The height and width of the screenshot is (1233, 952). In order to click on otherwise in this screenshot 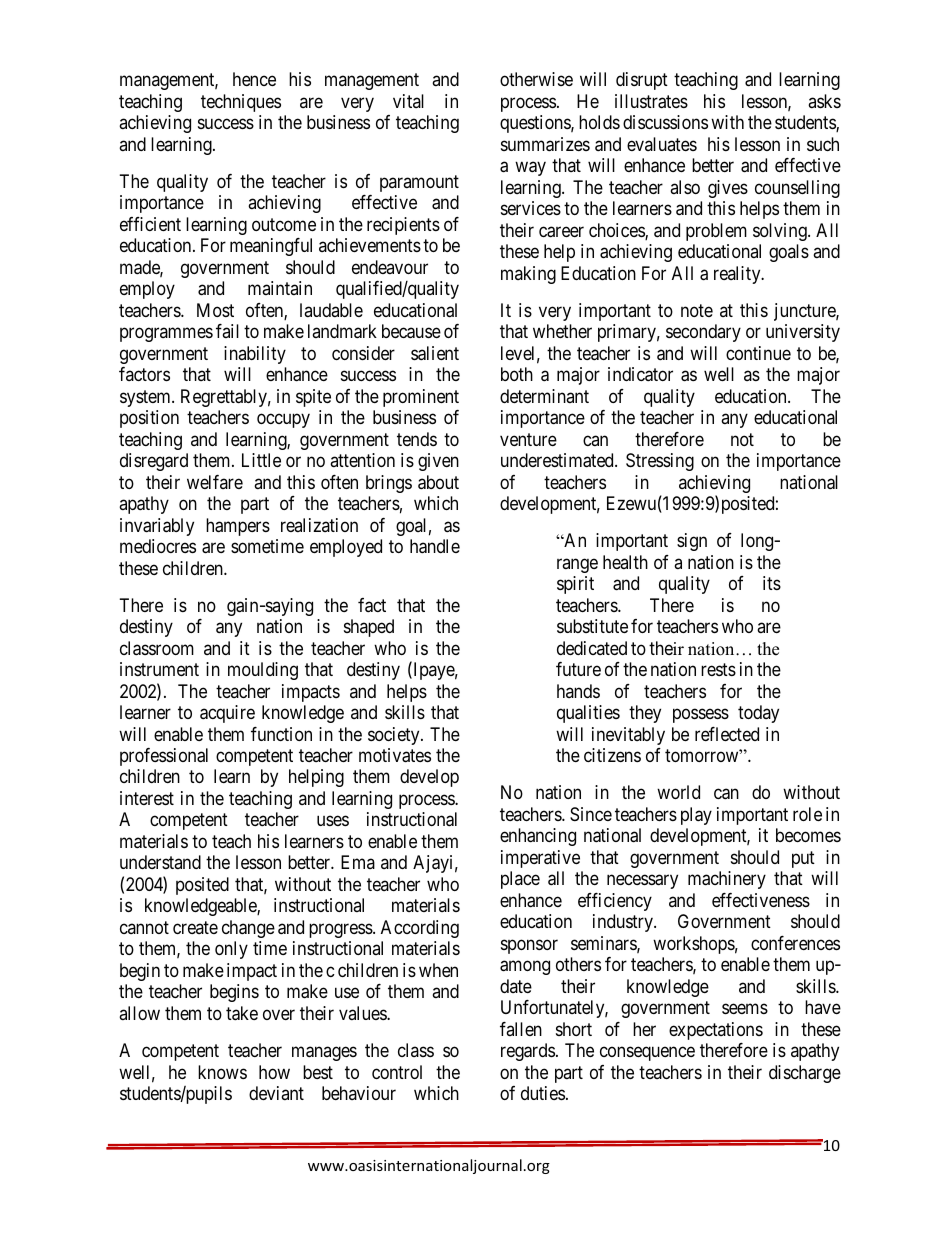, I will do `click(536, 79)`.
